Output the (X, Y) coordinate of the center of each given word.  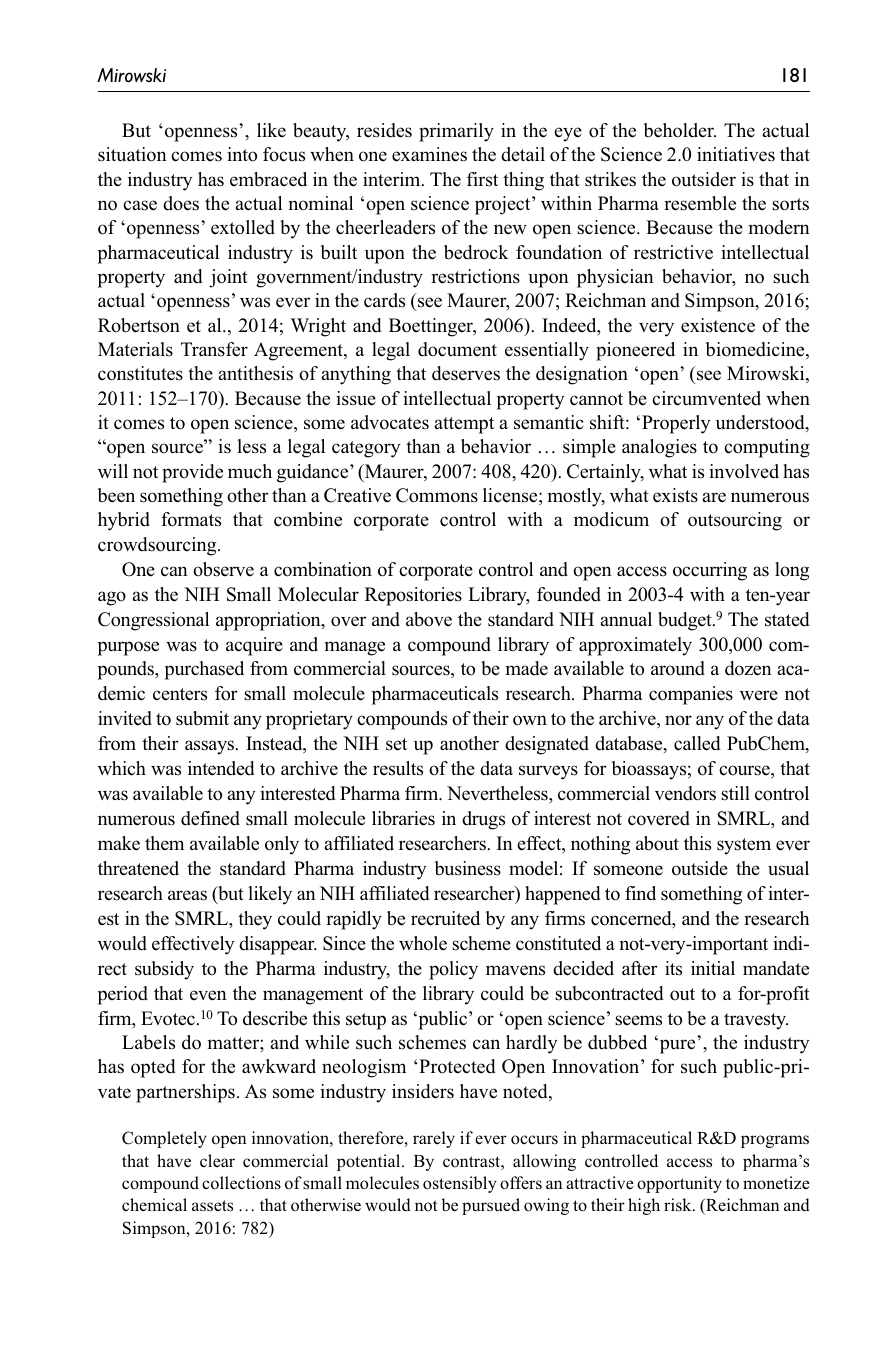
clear (217, 1161)
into (242, 154)
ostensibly (460, 1184)
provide (192, 473)
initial (713, 968)
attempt (464, 425)
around (678, 668)
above (429, 619)
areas (187, 895)
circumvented (706, 398)
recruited (445, 918)
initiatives (736, 154)
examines (429, 154)
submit (202, 718)
